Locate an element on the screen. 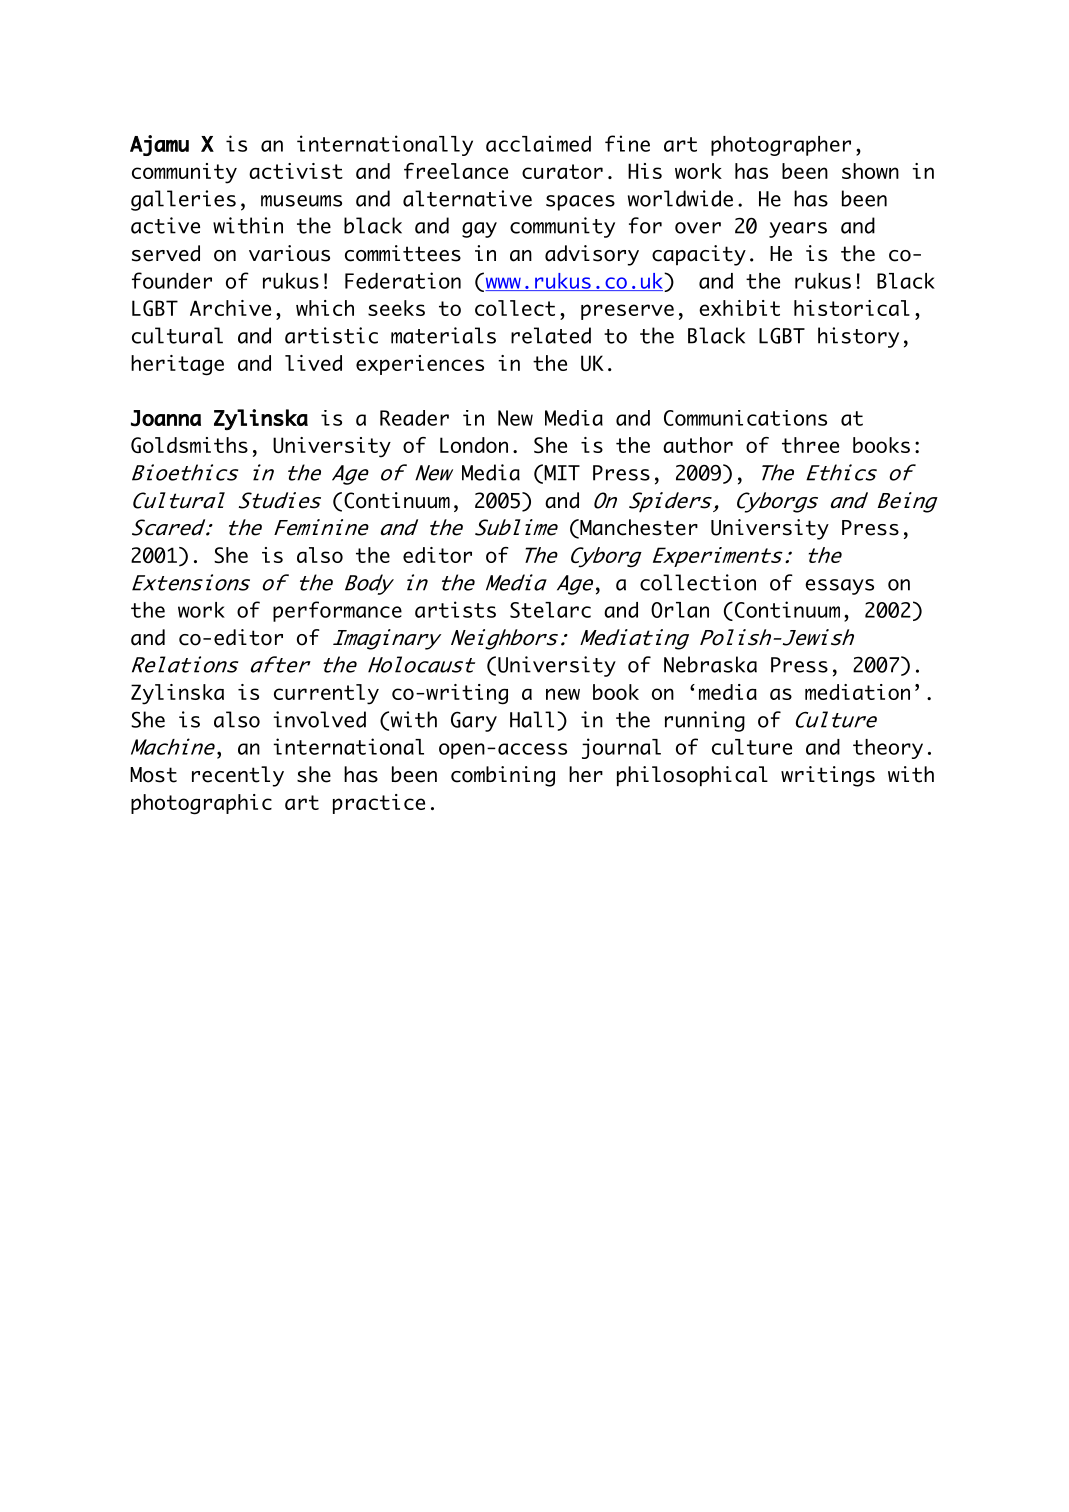 This screenshot has width=1069, height=1512. essays is located at coordinates (839, 587).
